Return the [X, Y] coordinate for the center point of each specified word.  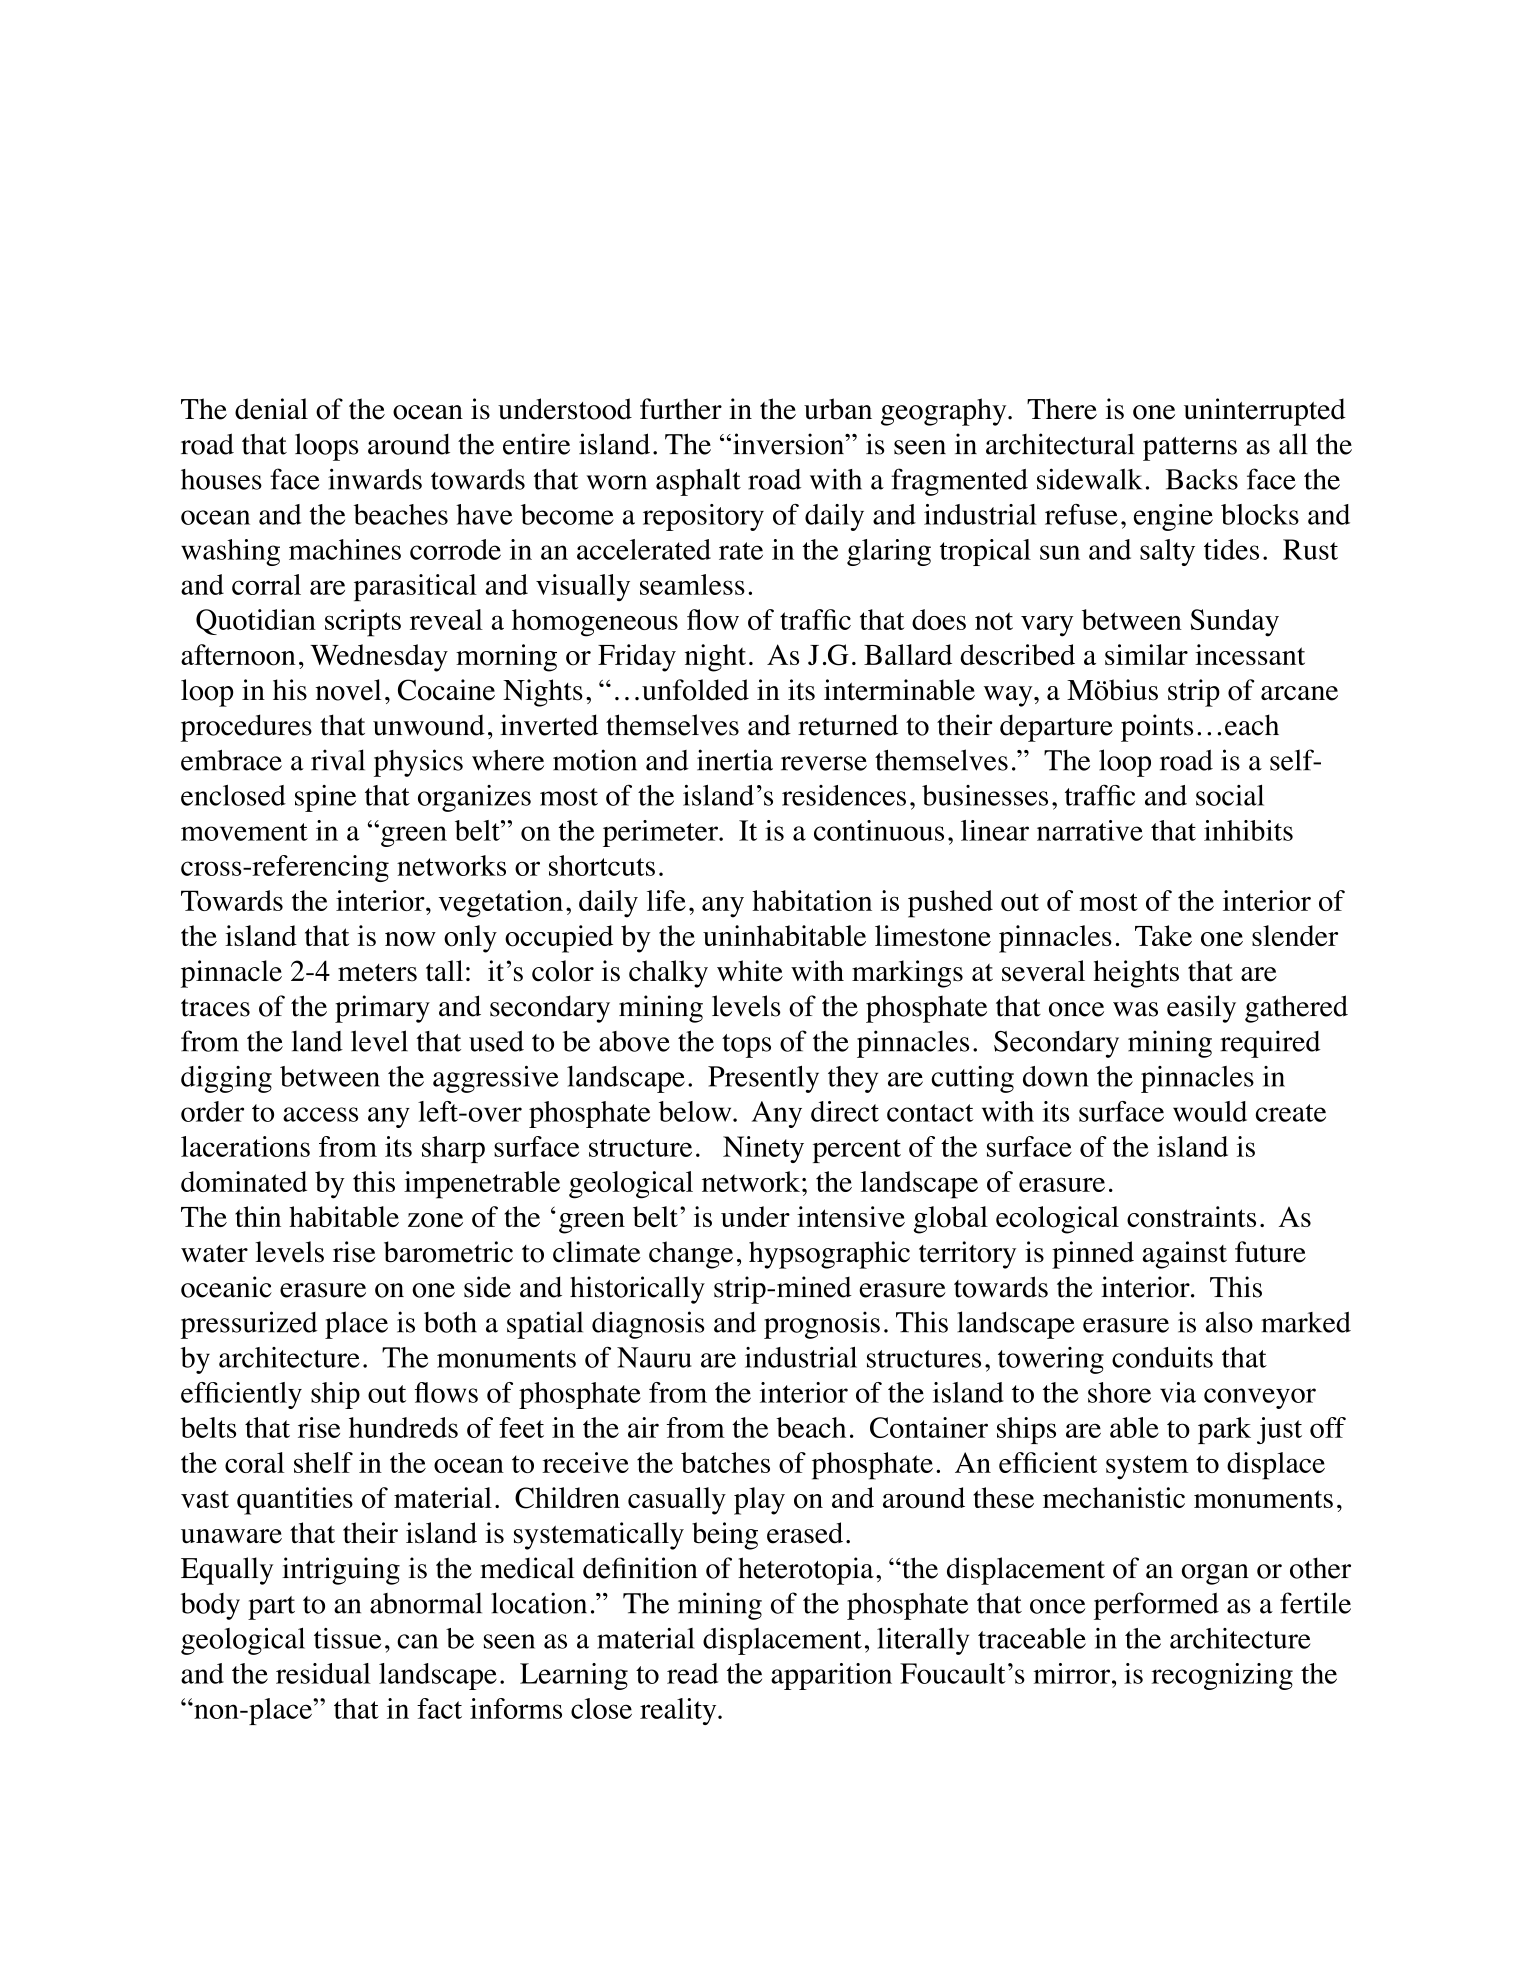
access [320, 1114]
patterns [1190, 449]
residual [323, 1673]
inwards [375, 479]
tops [746, 1046]
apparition [831, 1676]
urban [838, 409]
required [1270, 1044]
